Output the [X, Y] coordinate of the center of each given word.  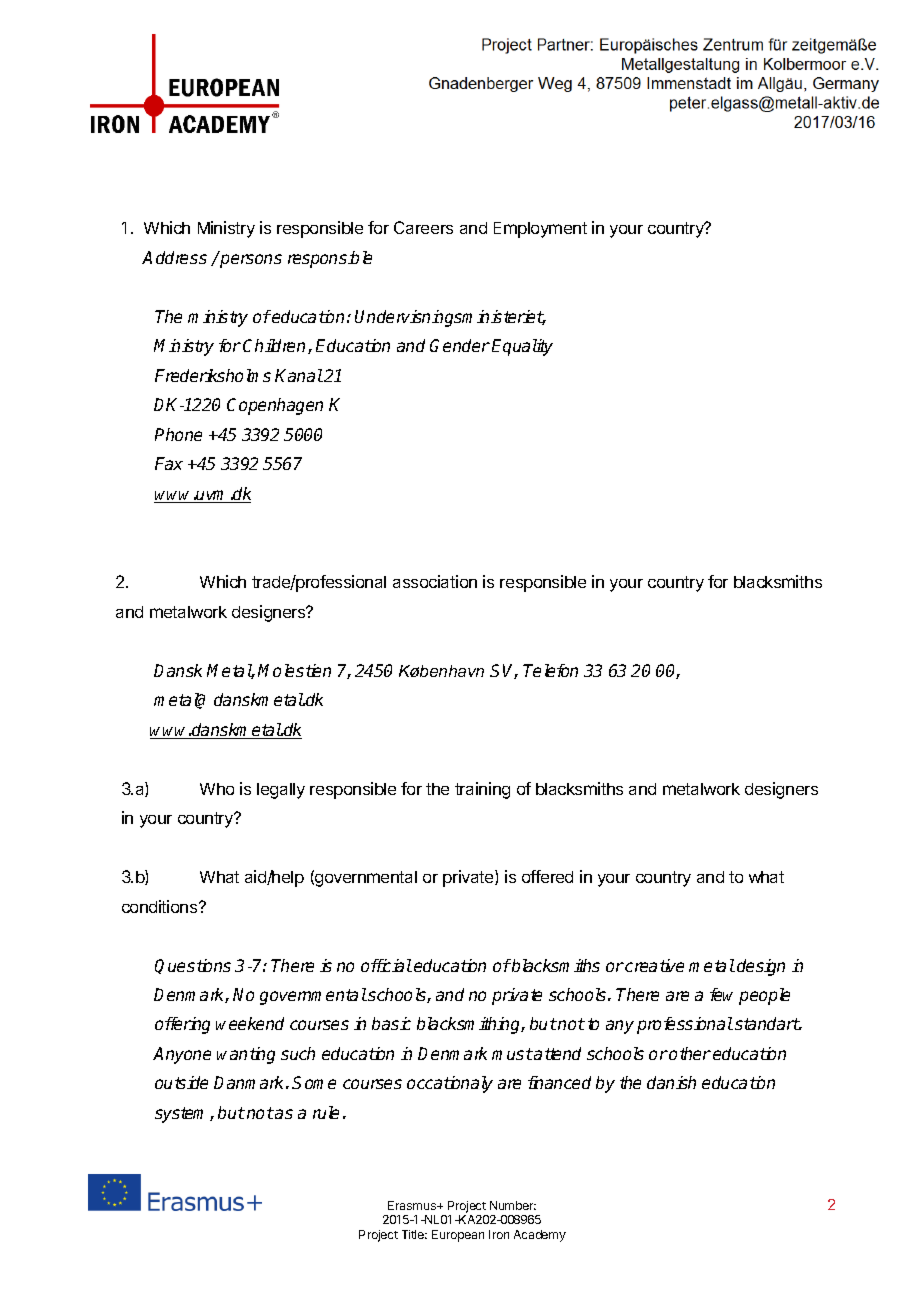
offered [547, 876]
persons [251, 261]
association [435, 581]
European [458, 1236]
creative [654, 965]
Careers [423, 227]
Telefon [550, 670]
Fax [169, 463]
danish [671, 1082]
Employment [540, 230]
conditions [161, 906]
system [183, 1115]
